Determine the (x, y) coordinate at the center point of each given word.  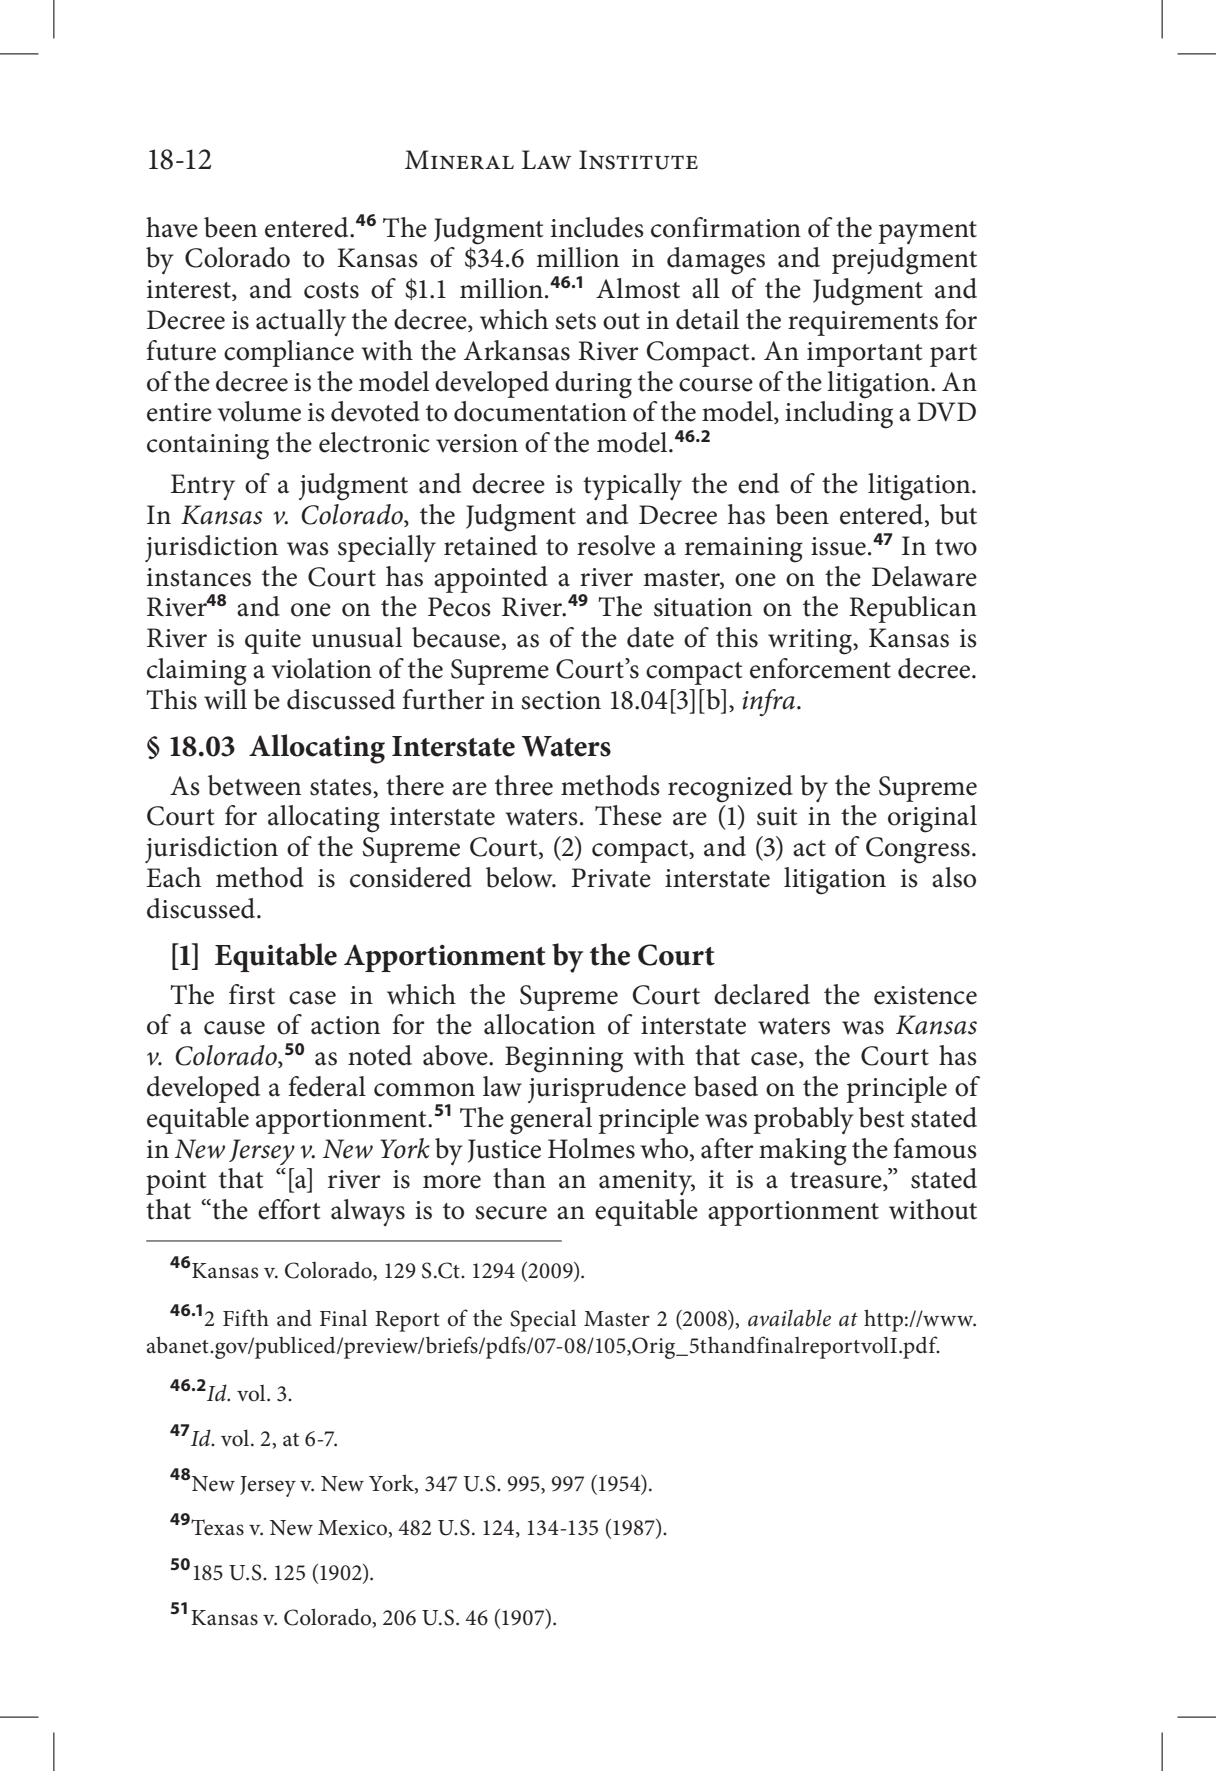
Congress (918, 850)
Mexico (352, 1528)
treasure (837, 1181)
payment (927, 232)
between (254, 785)
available (789, 1318)
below (520, 877)
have (172, 227)
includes (597, 227)
